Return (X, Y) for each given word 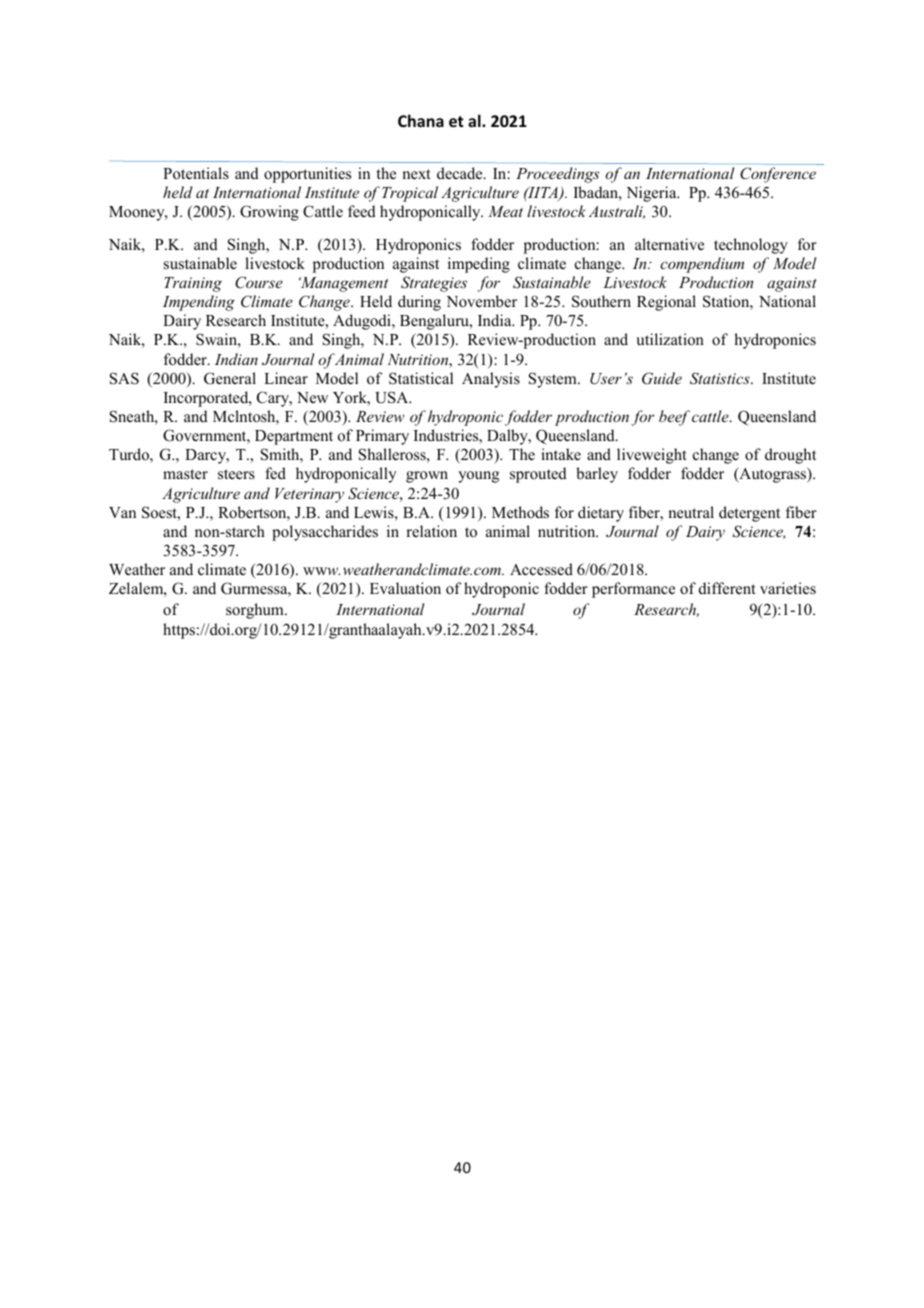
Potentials (196, 173)
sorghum (256, 611)
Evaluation (405, 588)
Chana (421, 120)
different (727, 588)
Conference (778, 175)
